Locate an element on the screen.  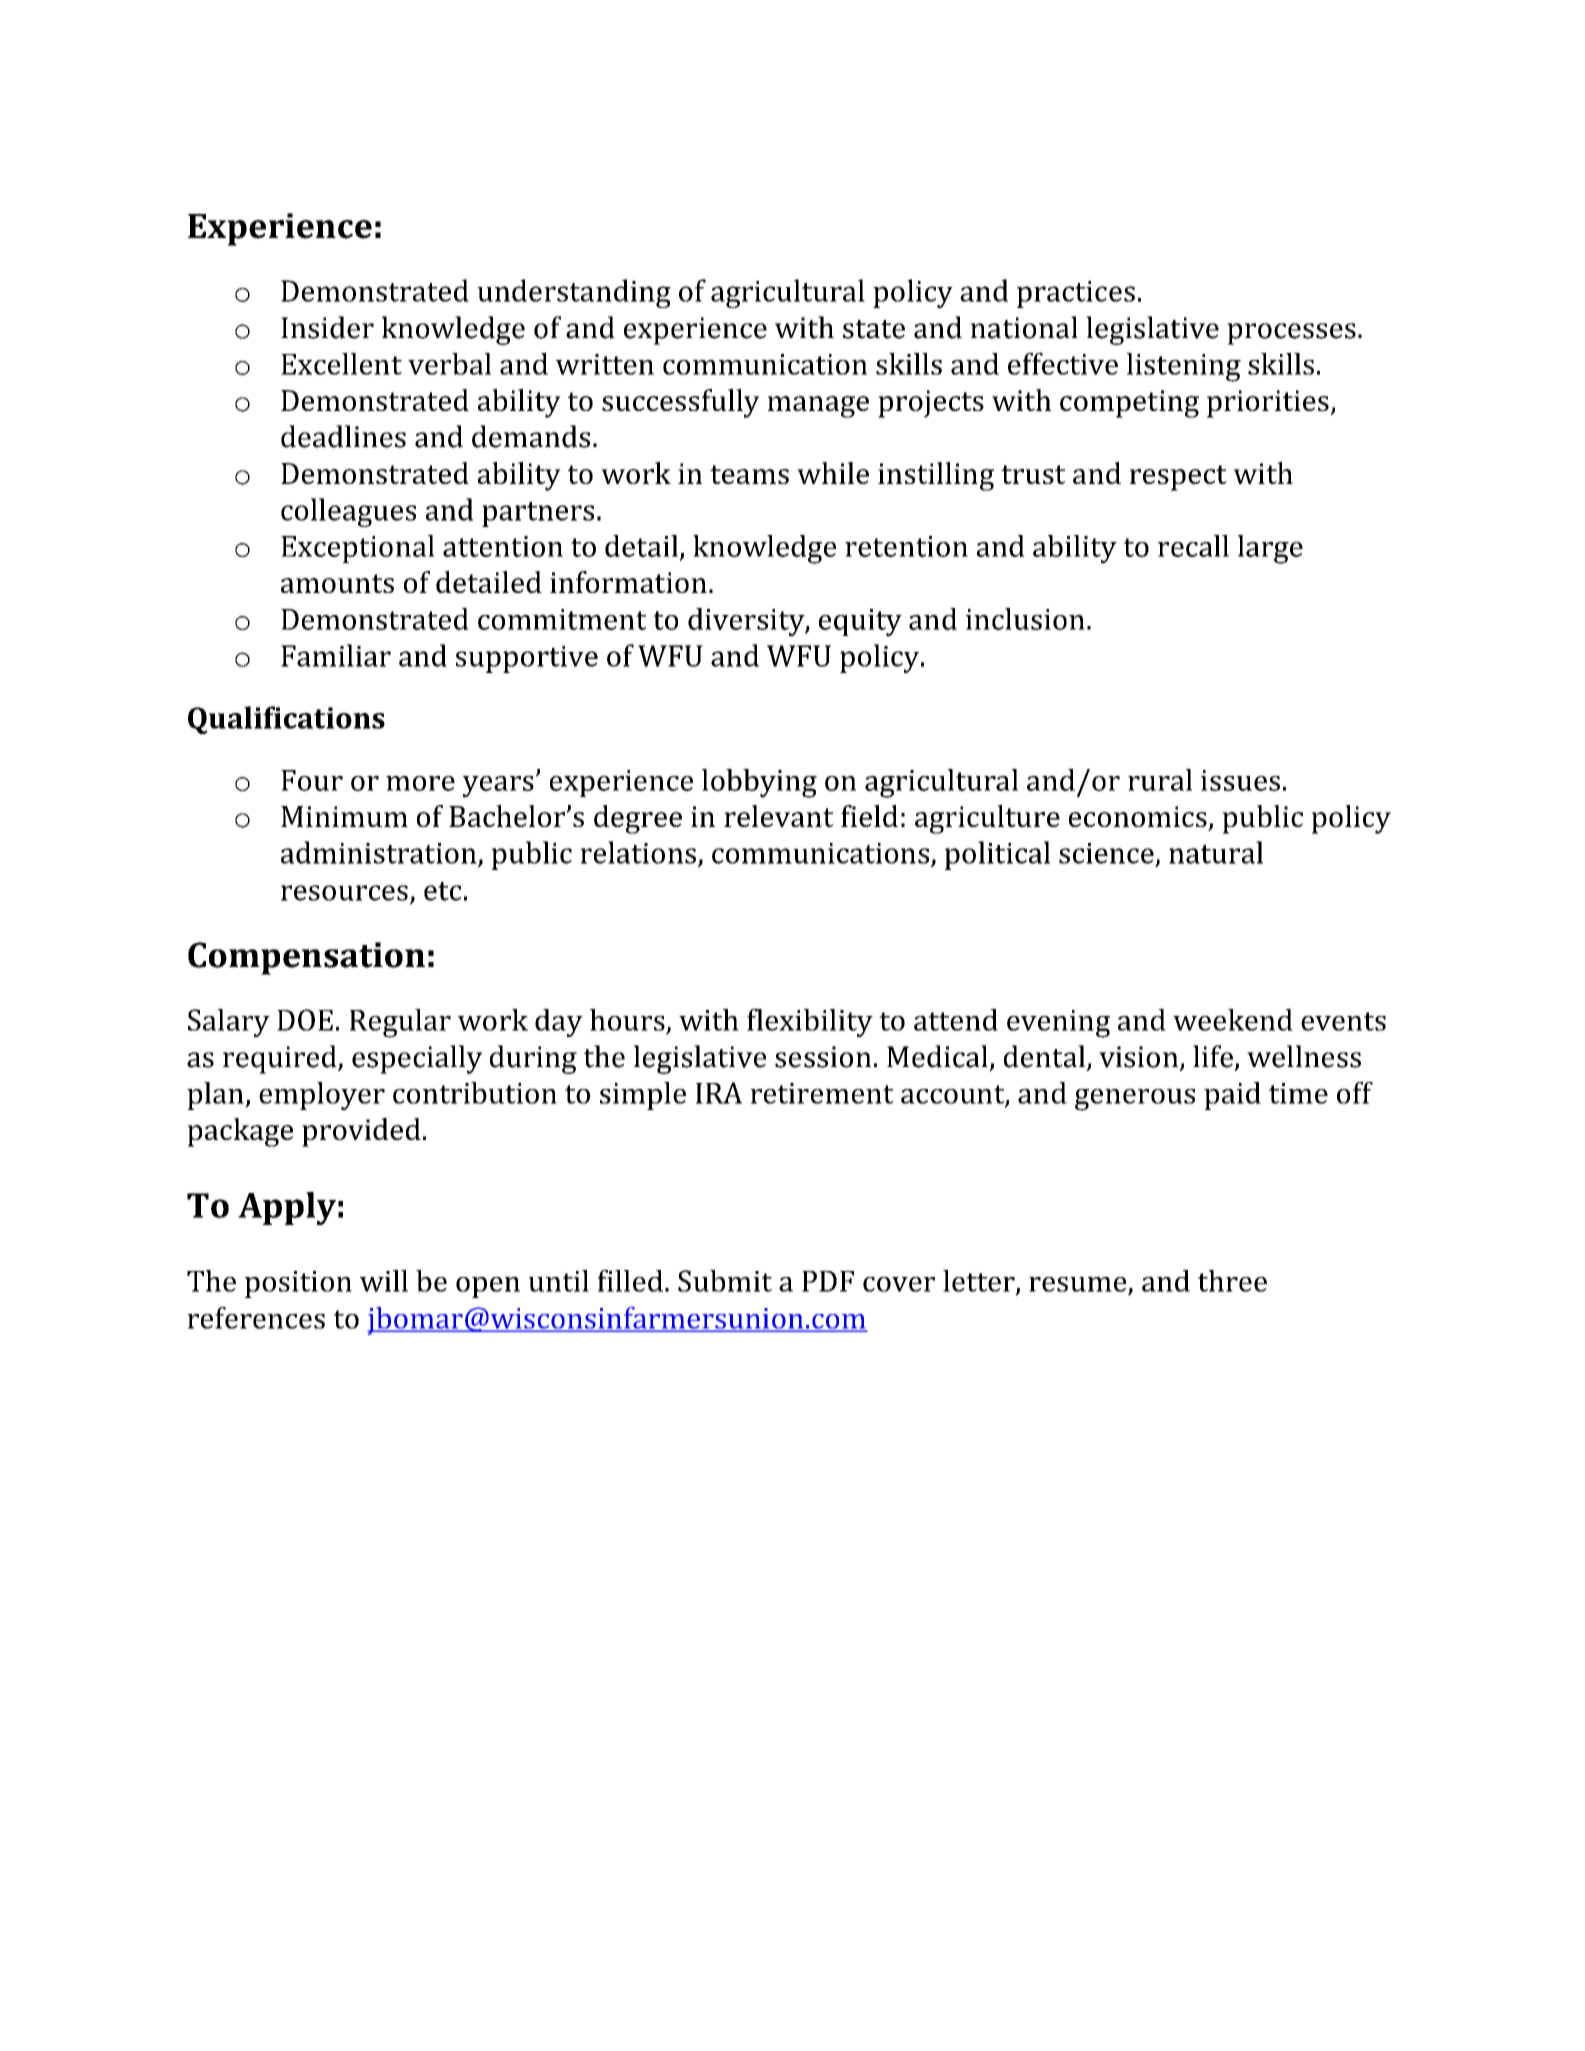
issues is located at coordinates (1240, 780).
